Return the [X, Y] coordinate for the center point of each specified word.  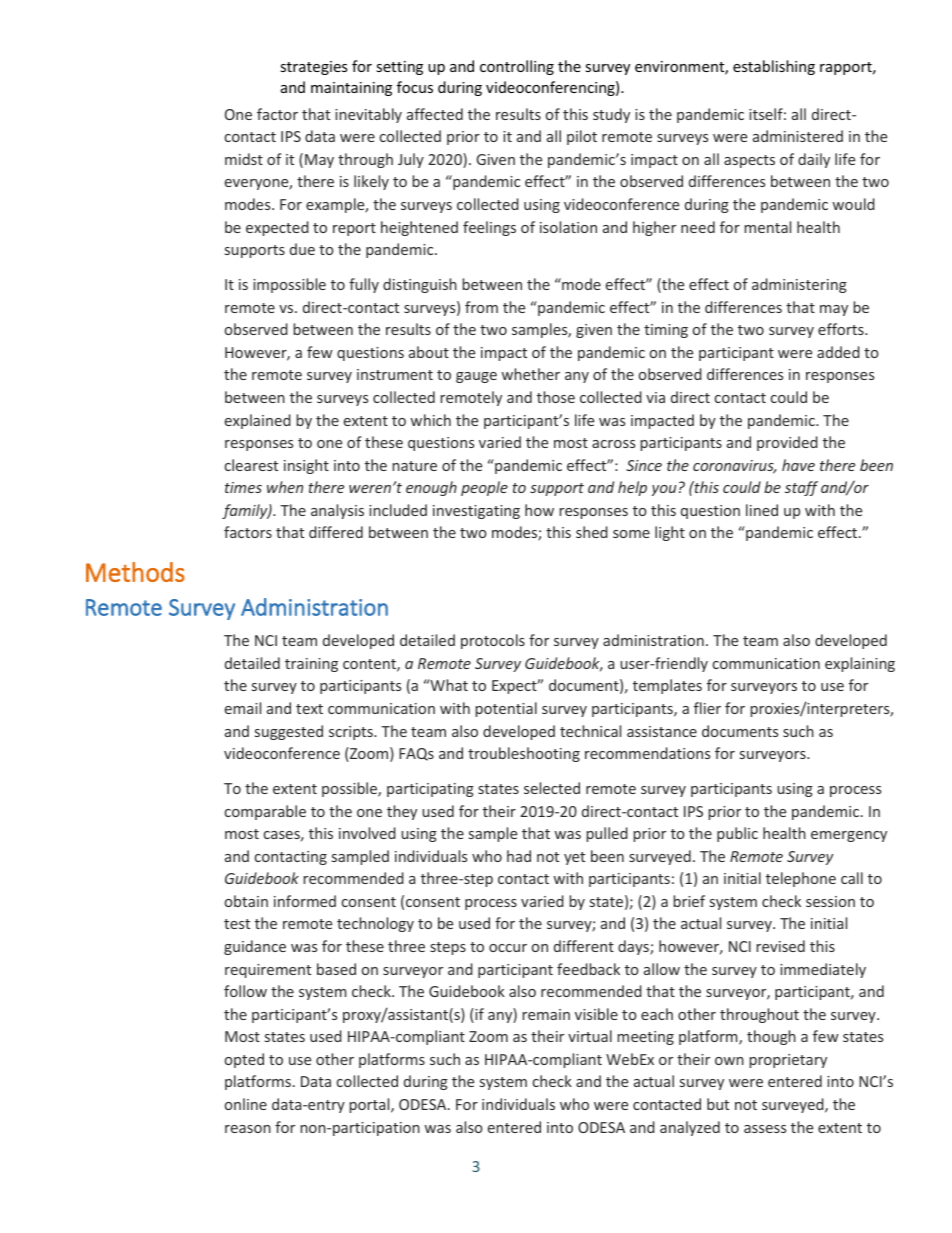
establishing [774, 67]
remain [546, 1014]
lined [762, 510]
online [246, 1104]
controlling [517, 67]
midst [244, 159]
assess [765, 1129]
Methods [135, 572]
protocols [493, 641]
